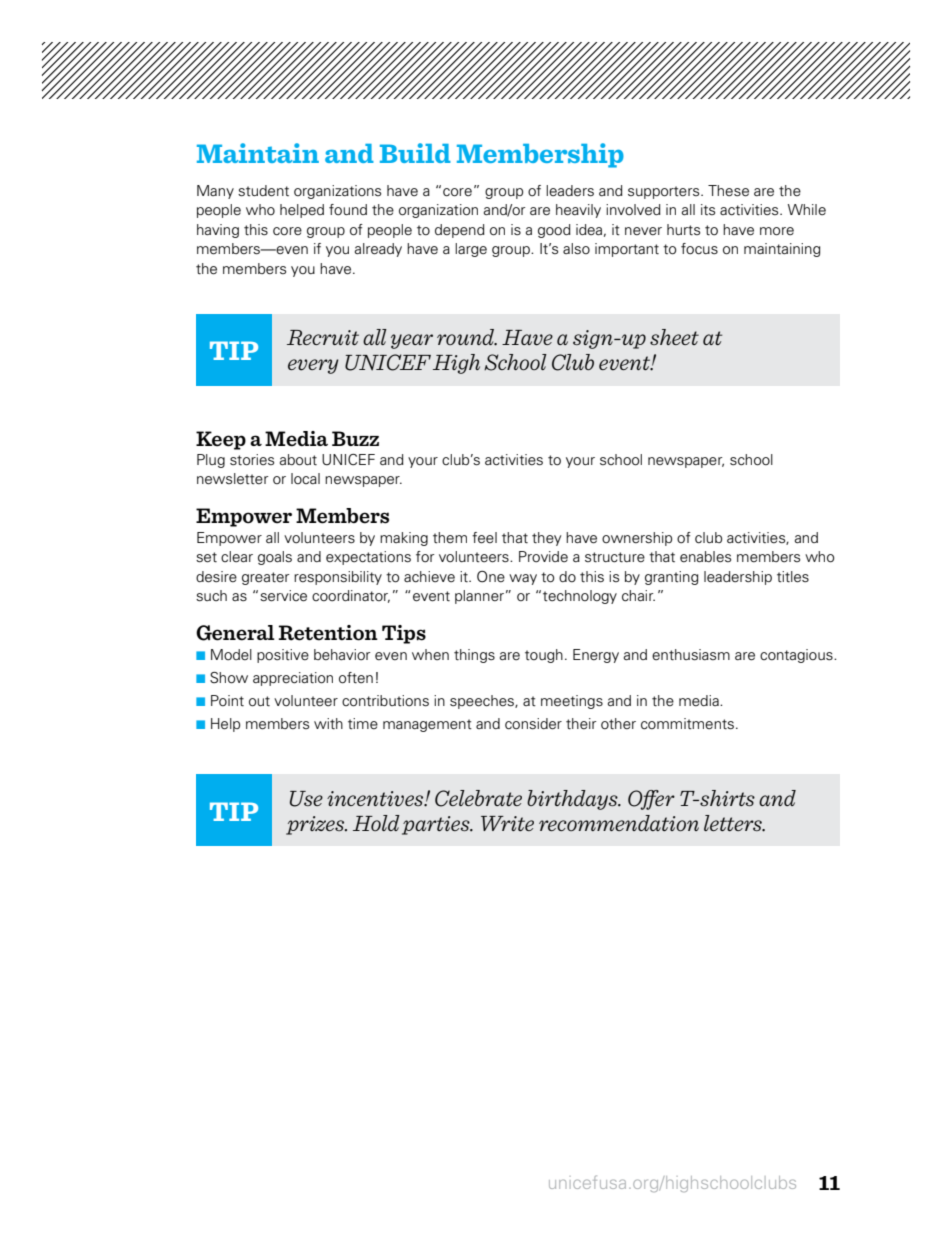 This page has width=952, height=1233. What do you see at coordinates (415, 153) in the page?
I see `Build` at bounding box center [415, 153].
